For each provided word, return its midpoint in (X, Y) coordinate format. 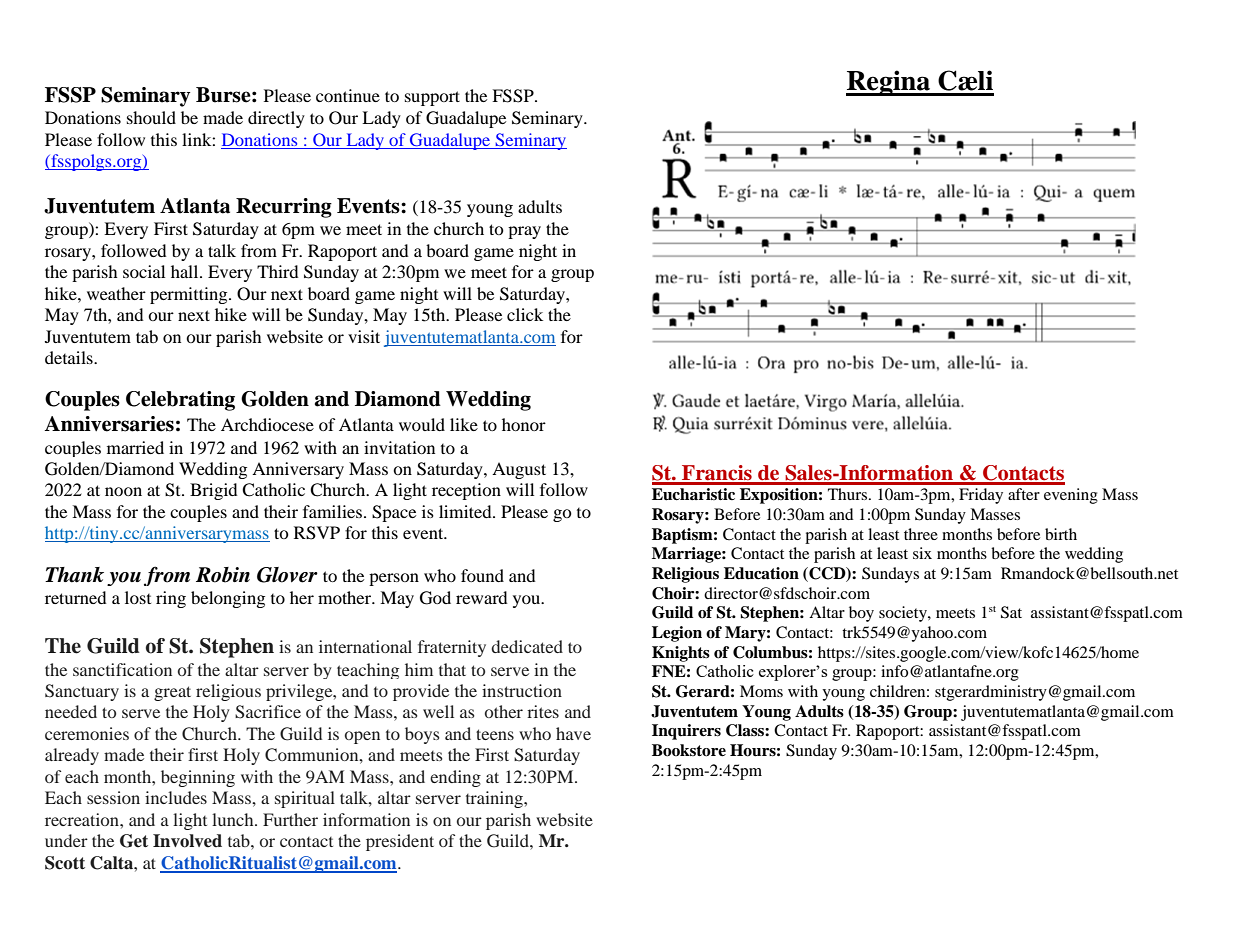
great (172, 693)
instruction (522, 690)
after (1024, 494)
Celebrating (180, 401)
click (525, 314)
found (482, 575)
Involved (187, 841)
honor (524, 424)
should (151, 117)
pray (524, 232)
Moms (761, 691)
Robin (223, 575)
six (922, 553)
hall (186, 271)
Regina (889, 83)
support (432, 98)
